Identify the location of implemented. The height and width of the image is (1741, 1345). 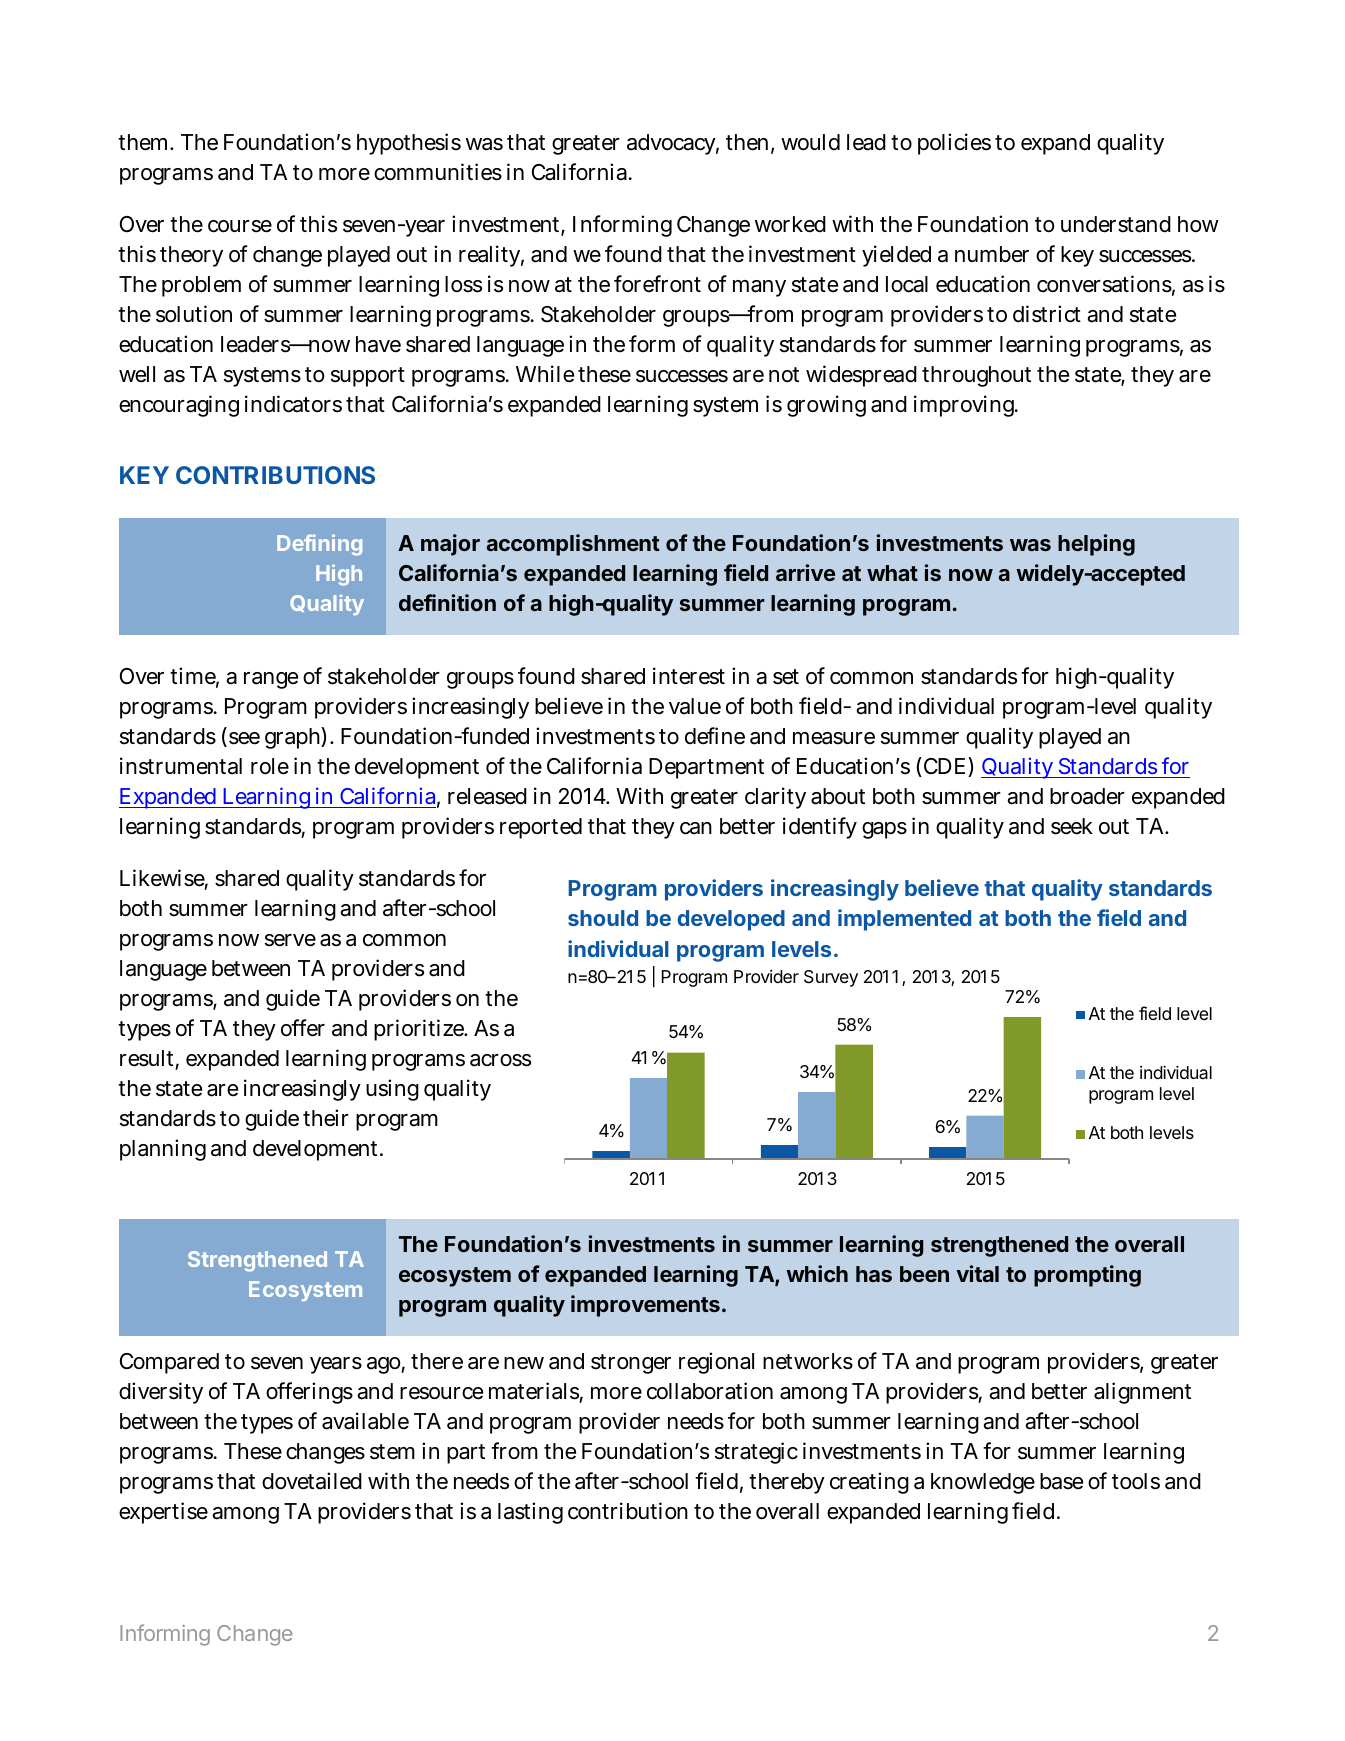
(904, 920).
